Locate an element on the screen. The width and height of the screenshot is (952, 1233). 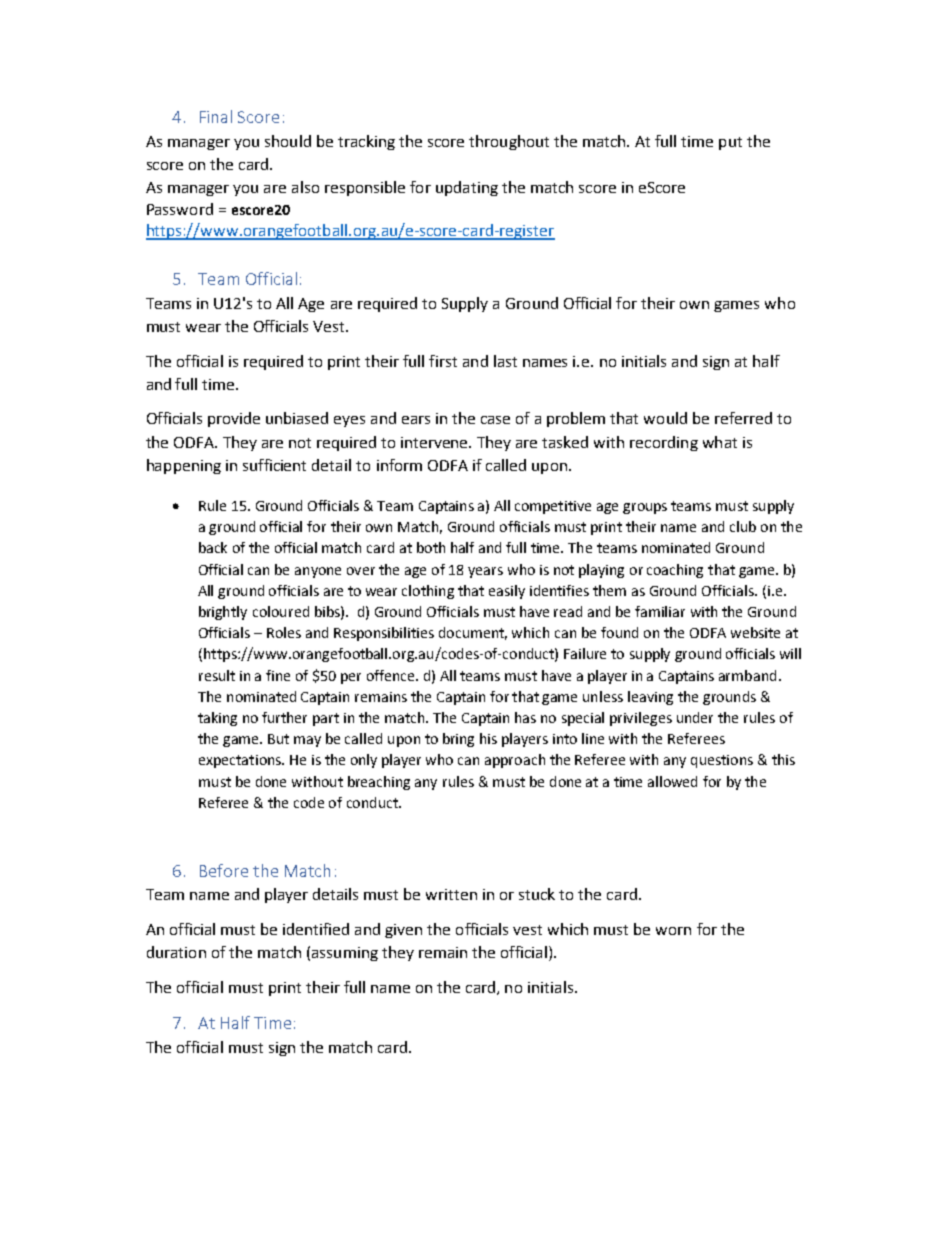
club is located at coordinates (743, 526).
